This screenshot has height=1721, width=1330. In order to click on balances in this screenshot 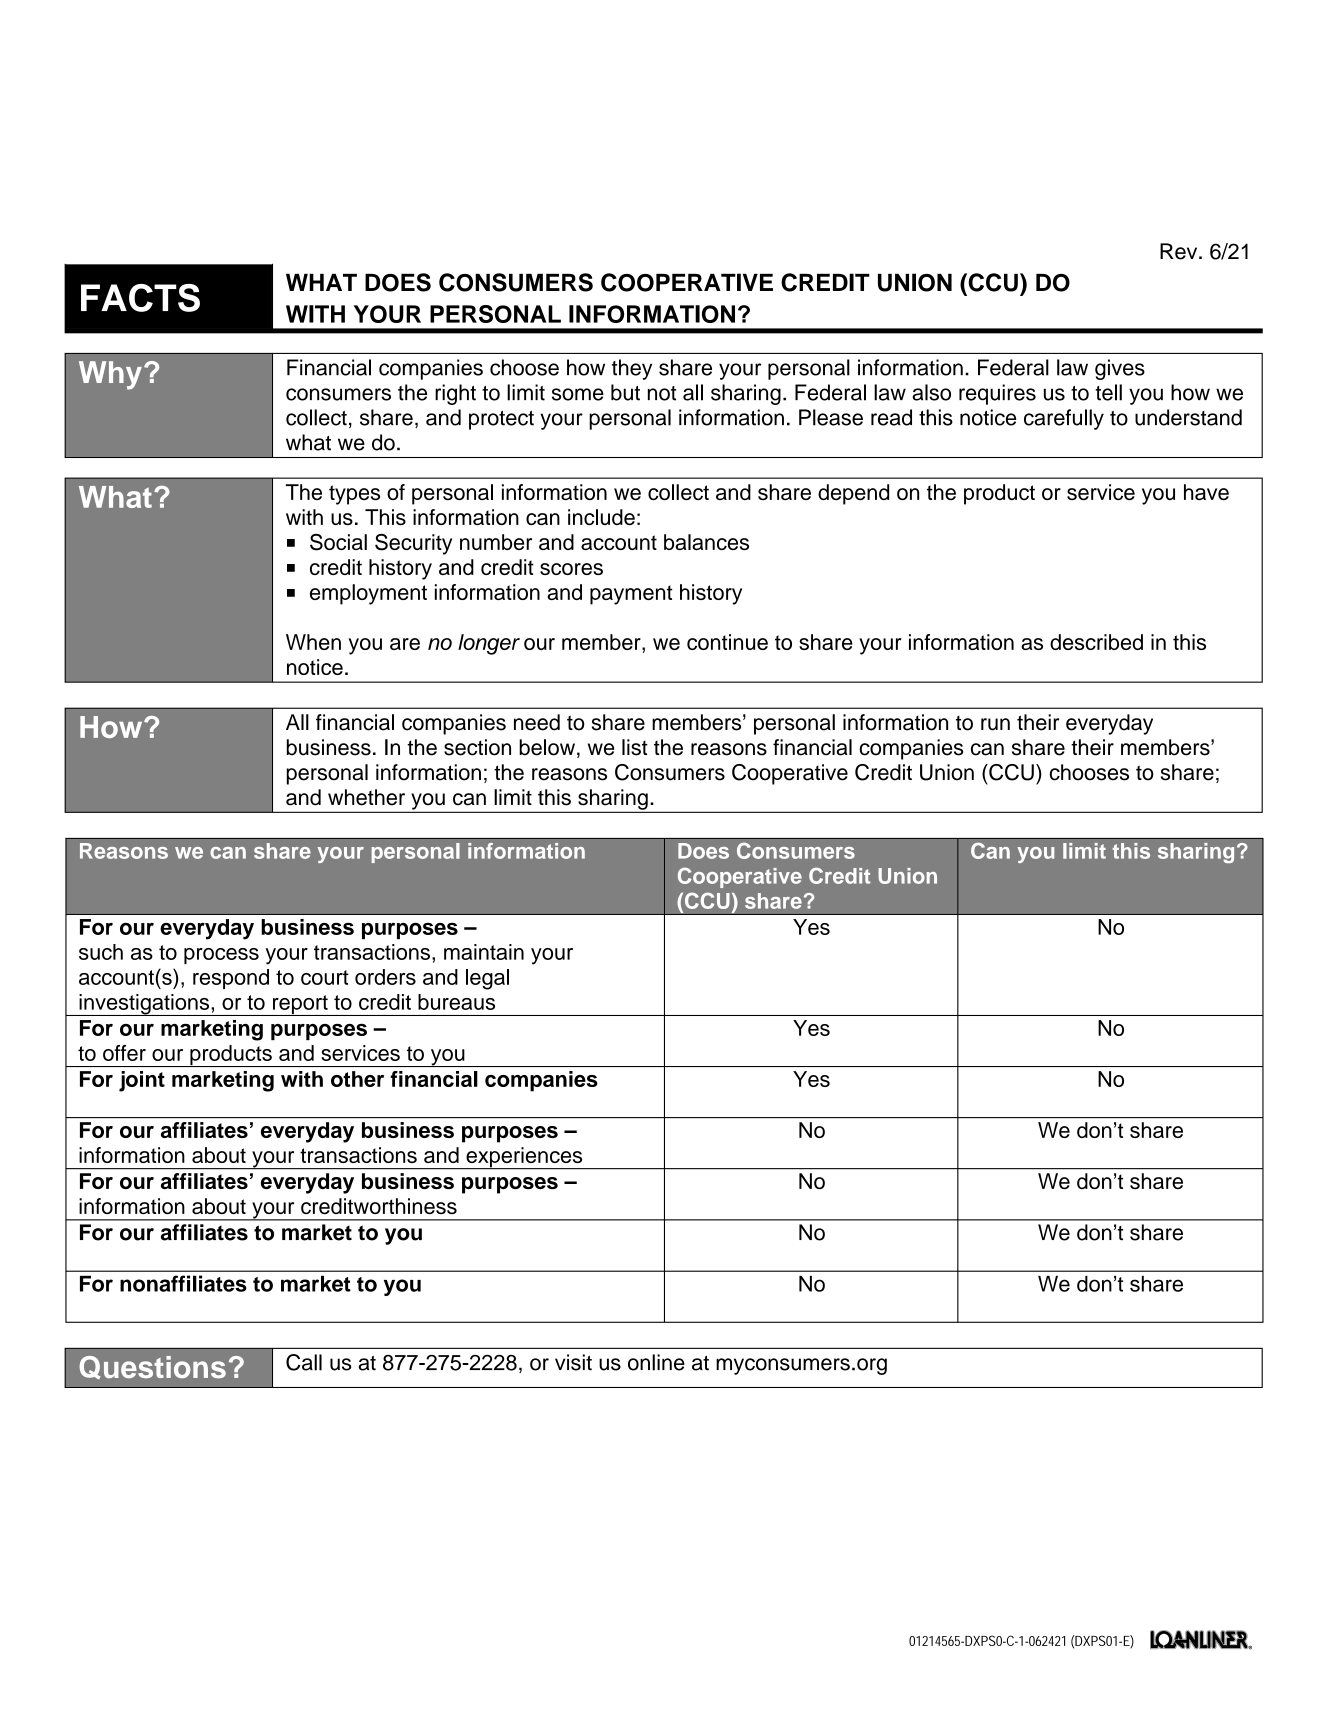, I will do `click(706, 542)`.
